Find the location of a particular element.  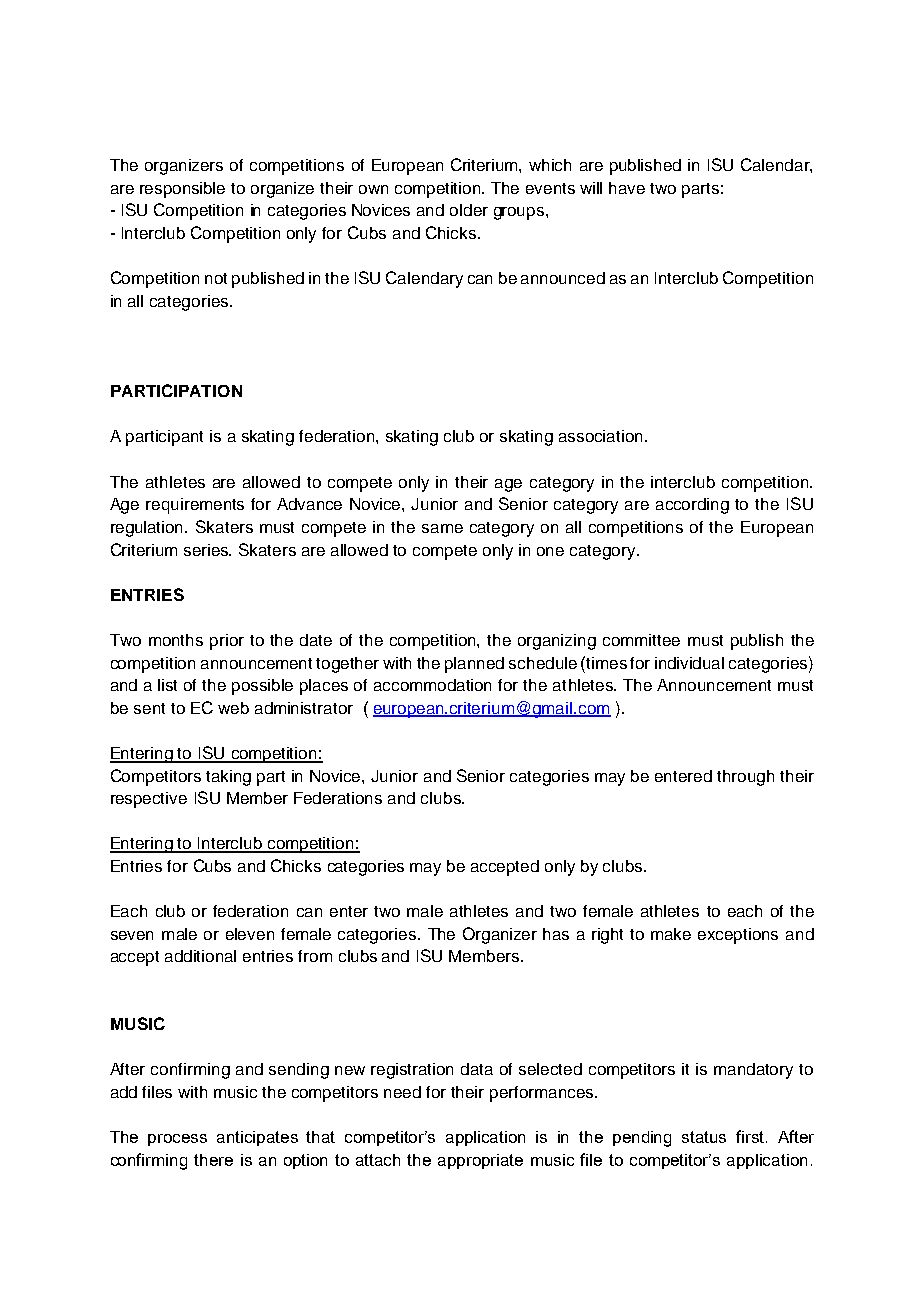

have is located at coordinates (627, 188).
